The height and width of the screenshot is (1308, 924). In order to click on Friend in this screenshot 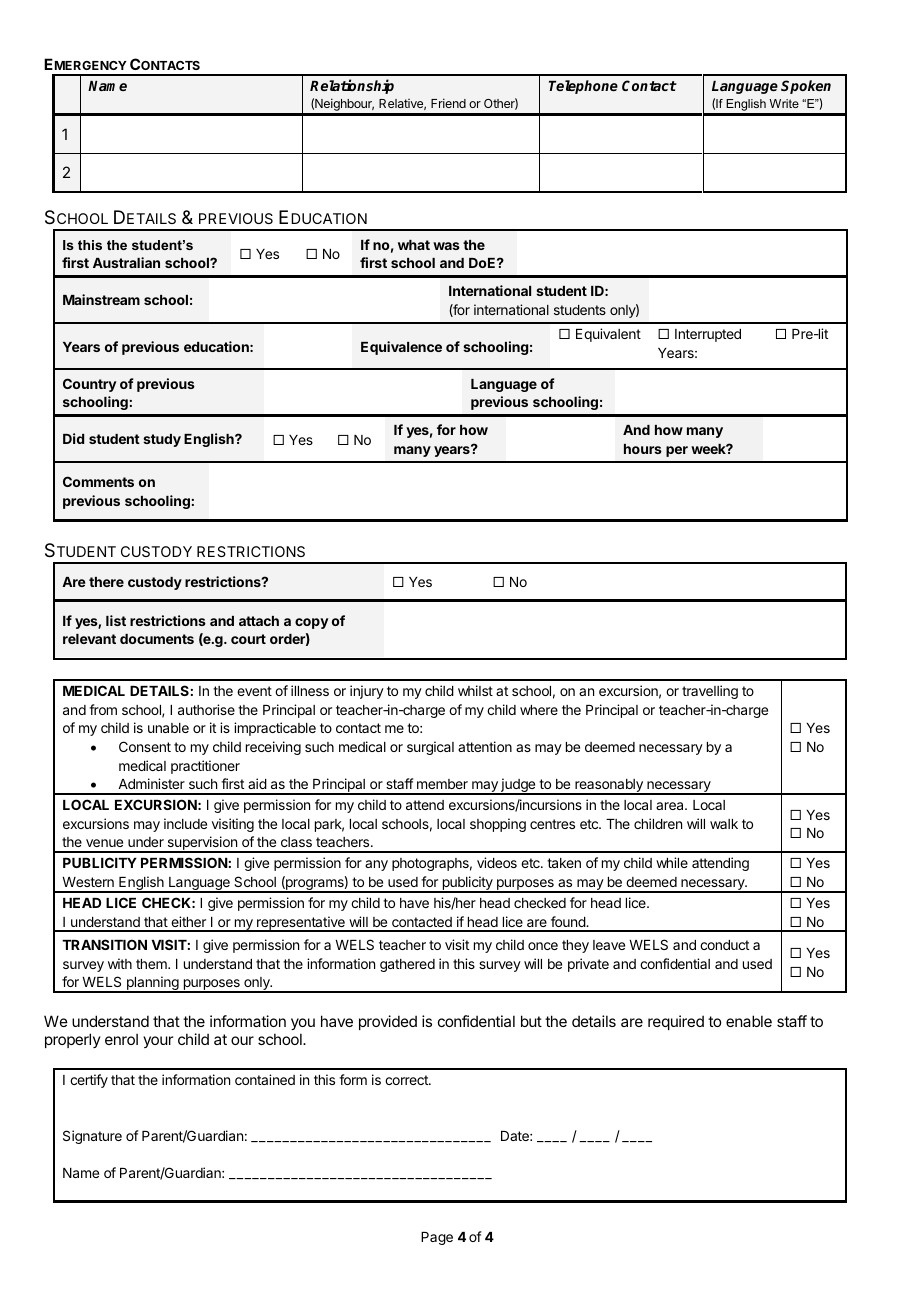, I will do `click(448, 103)`.
